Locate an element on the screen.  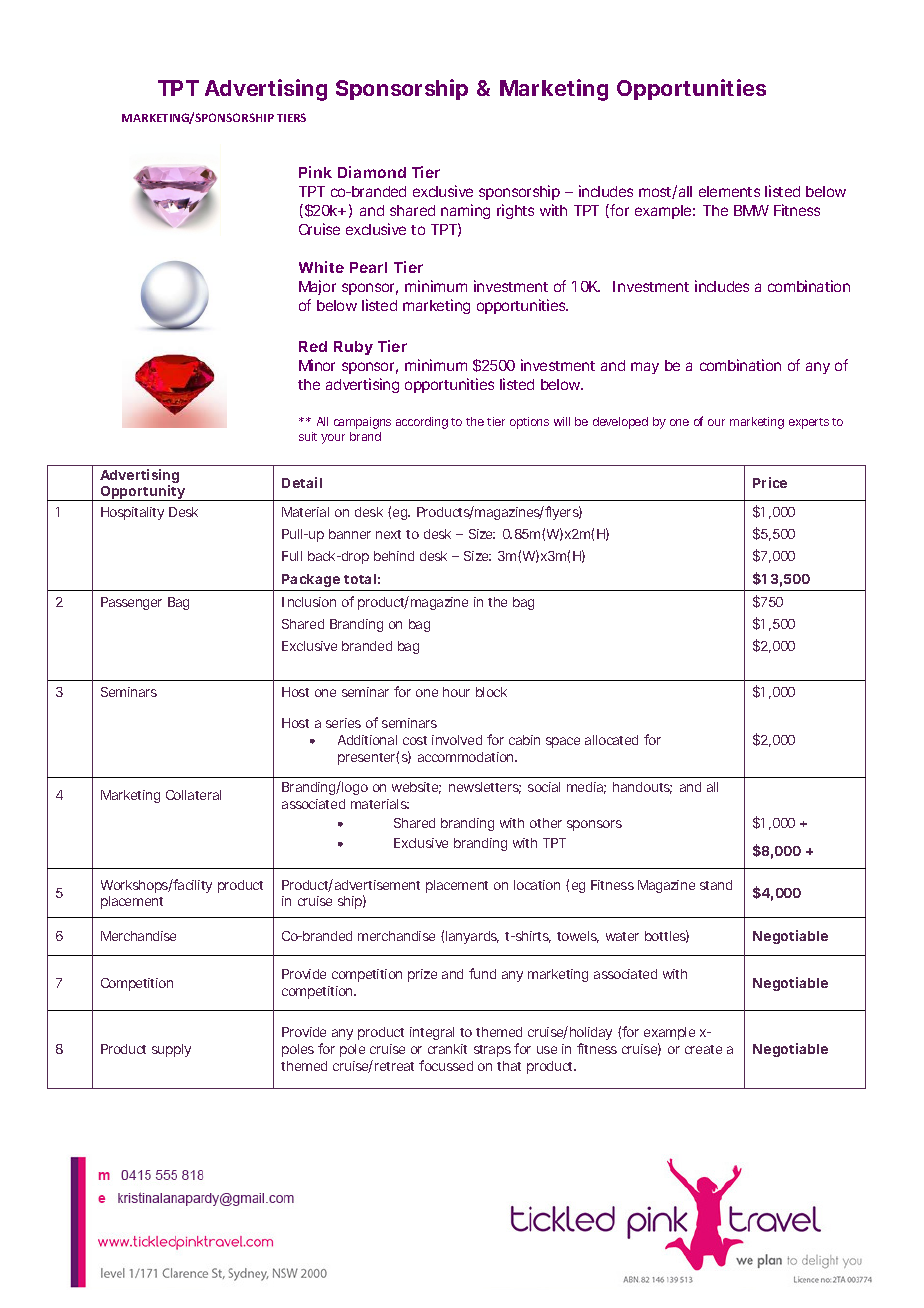
Pink is located at coordinates (315, 172).
